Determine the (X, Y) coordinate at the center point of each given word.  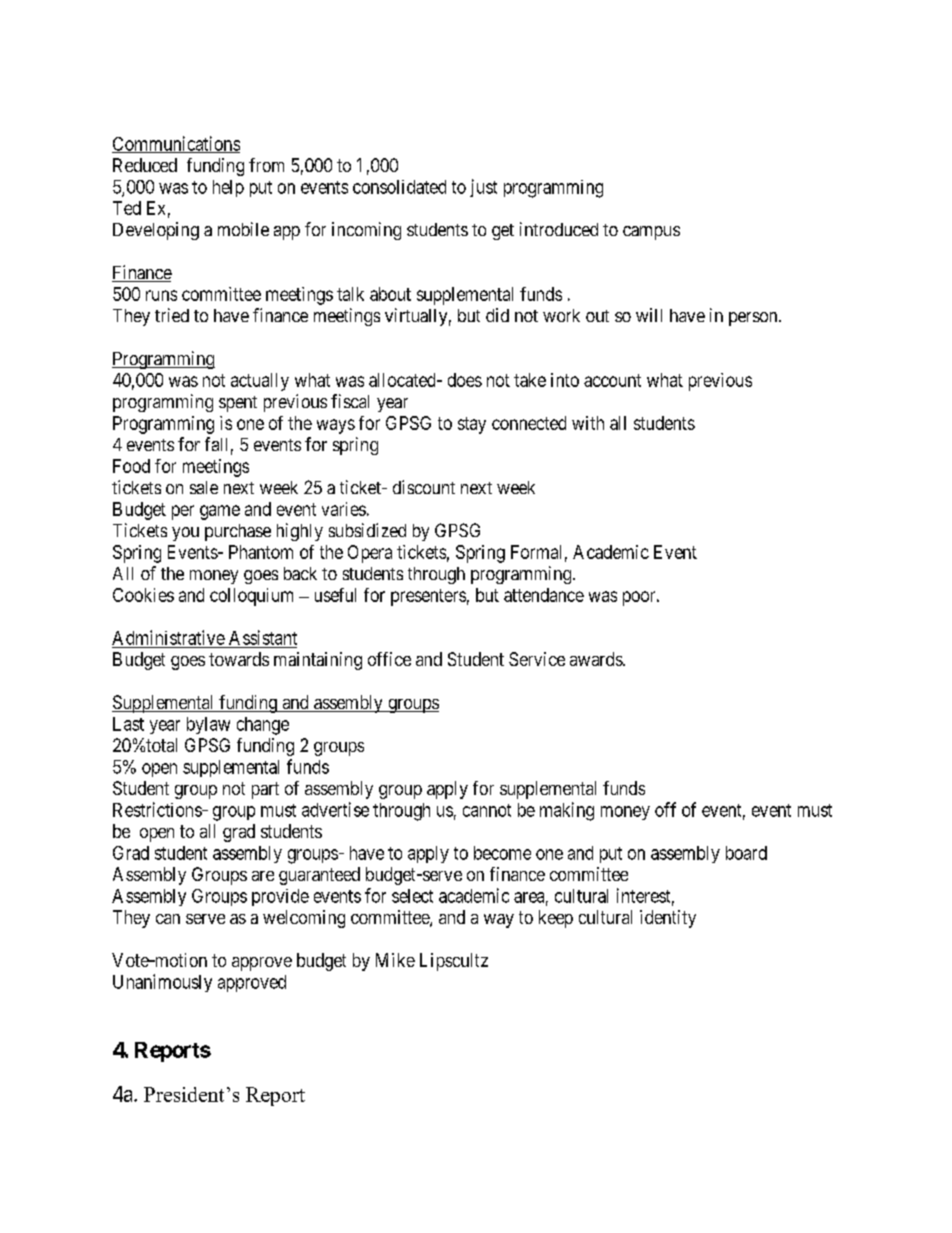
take (530, 380)
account (612, 380)
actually (260, 382)
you (185, 534)
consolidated (399, 187)
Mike (395, 960)
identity (668, 919)
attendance (544, 595)
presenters (428, 597)
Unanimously (162, 983)
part (265, 790)
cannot (487, 810)
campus (651, 233)
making (567, 811)
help (228, 188)
